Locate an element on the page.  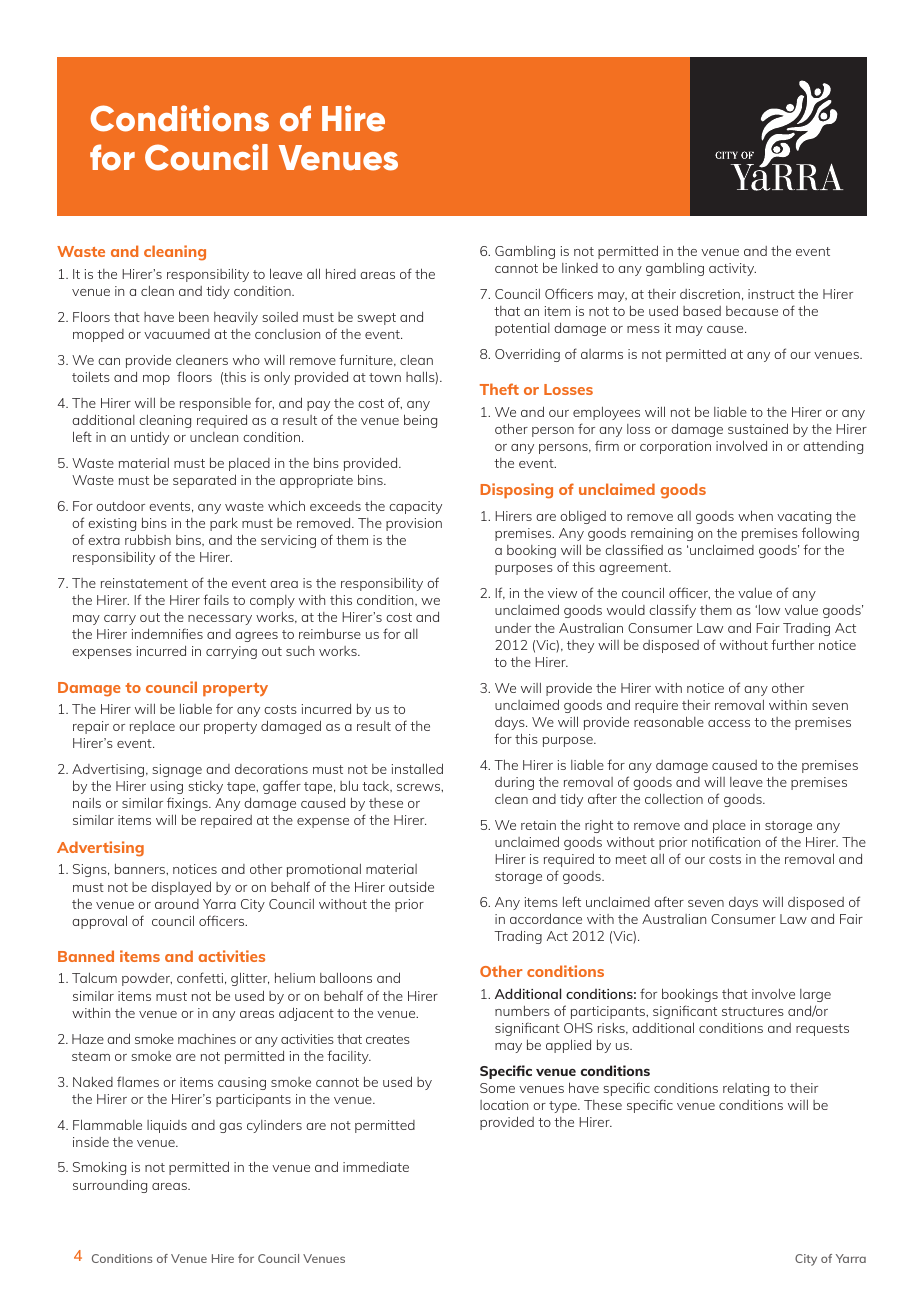
immediate is located at coordinates (376, 1167).
